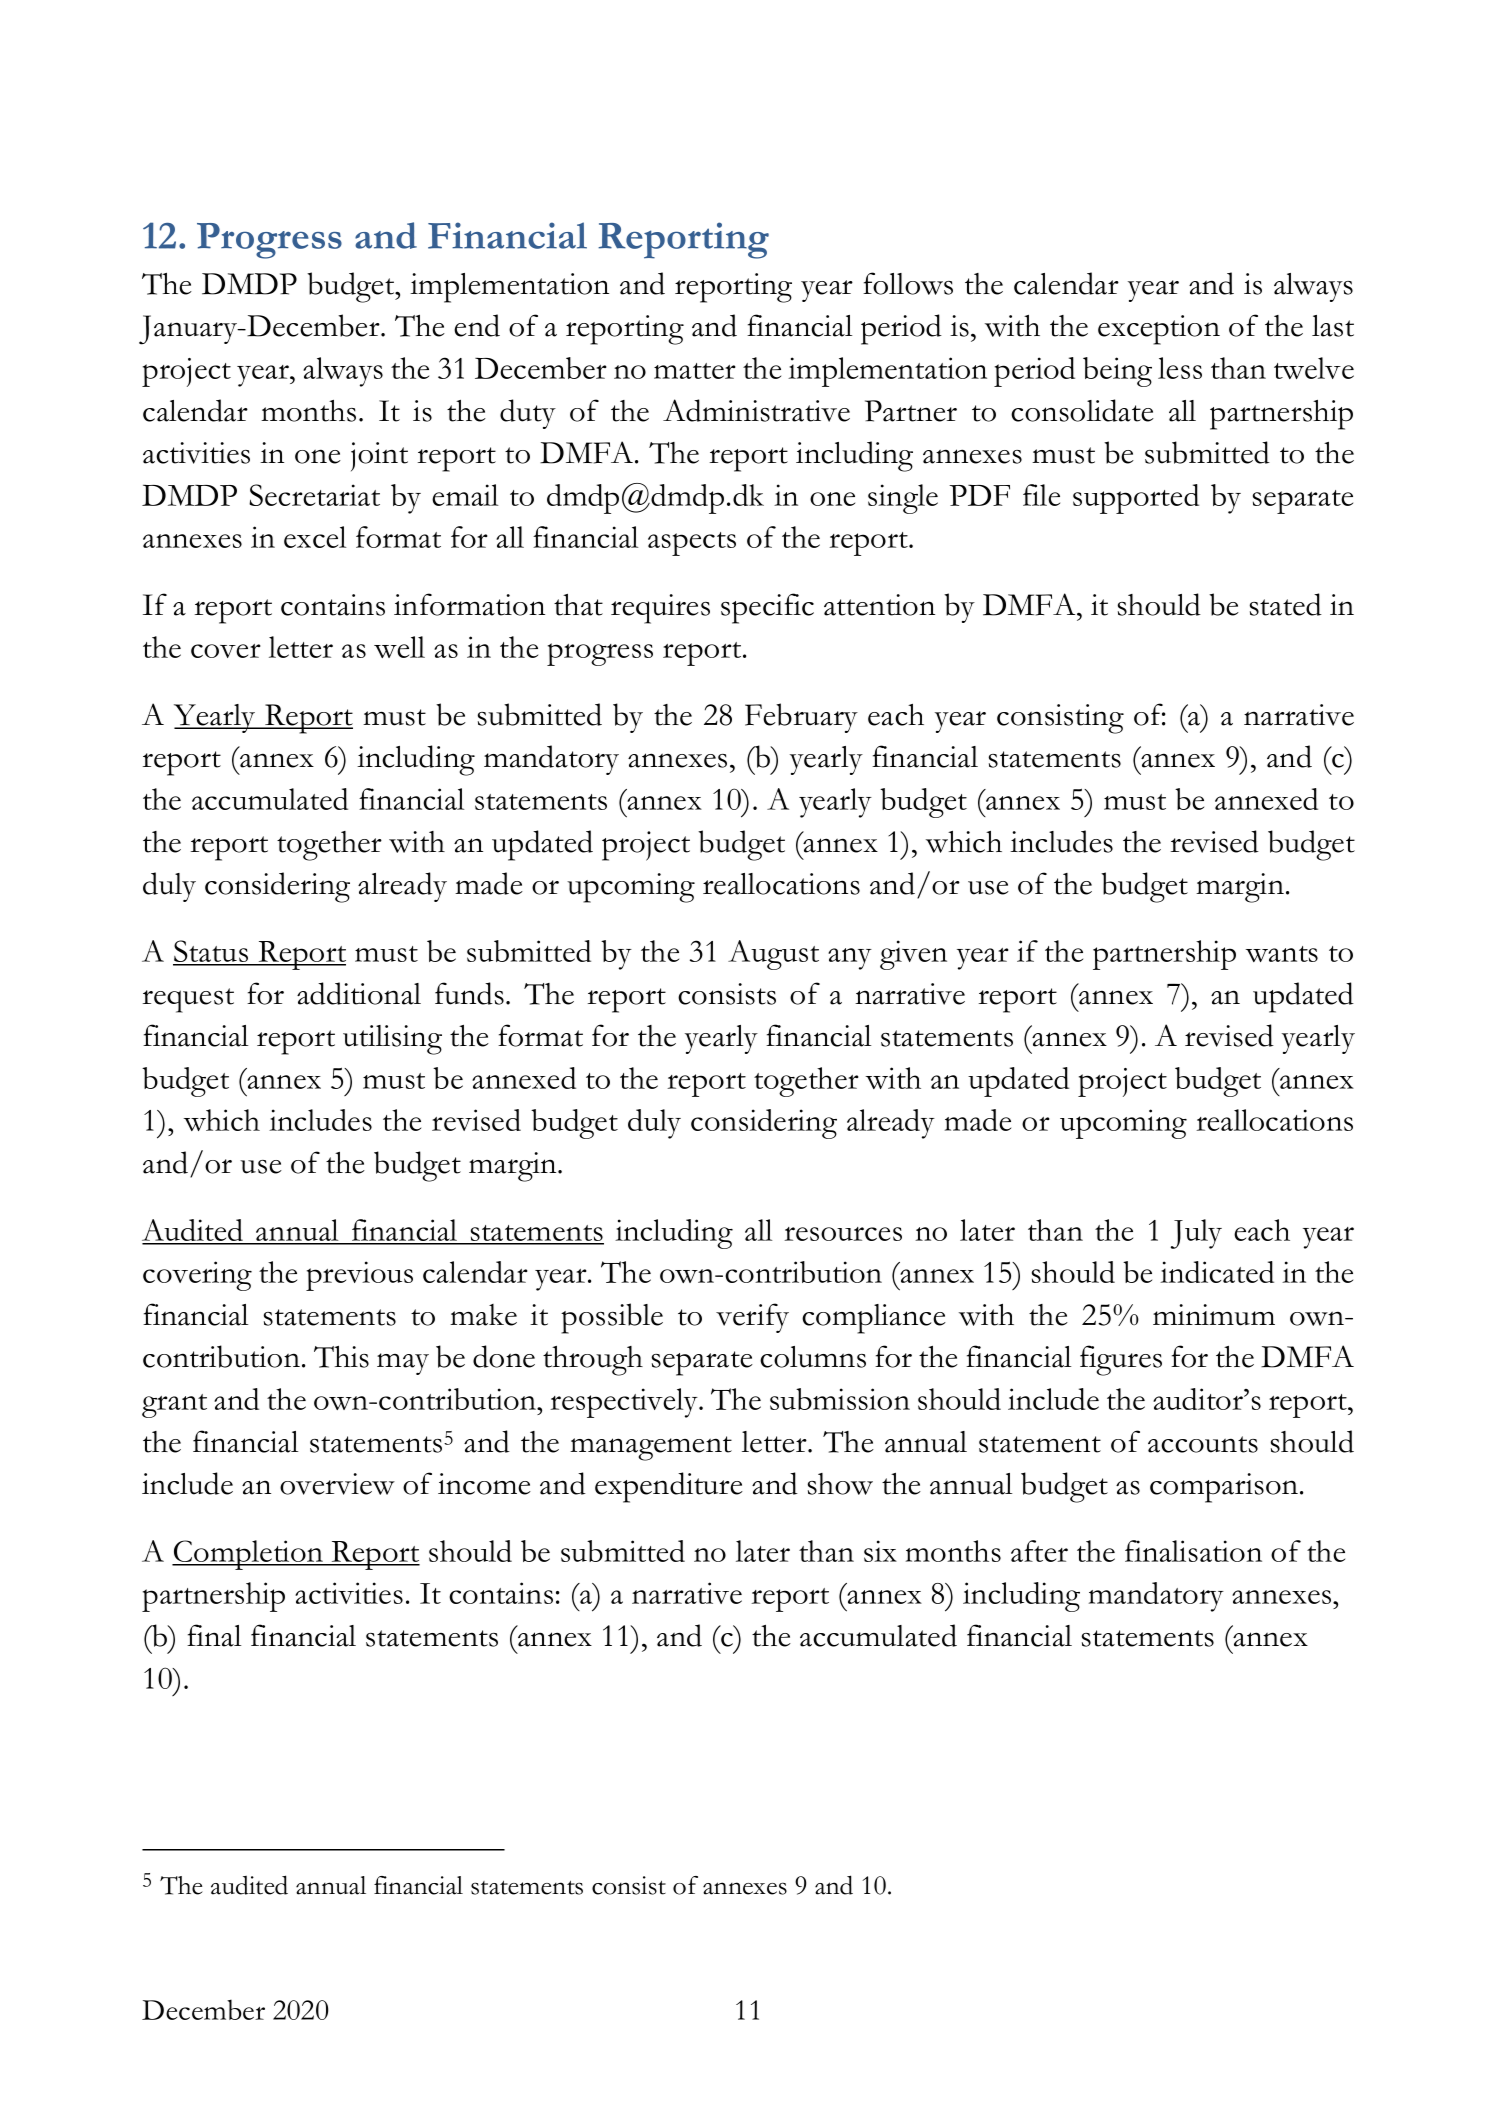  Describe the element at coordinates (379, 456) in the image. I see `joint` at that location.
